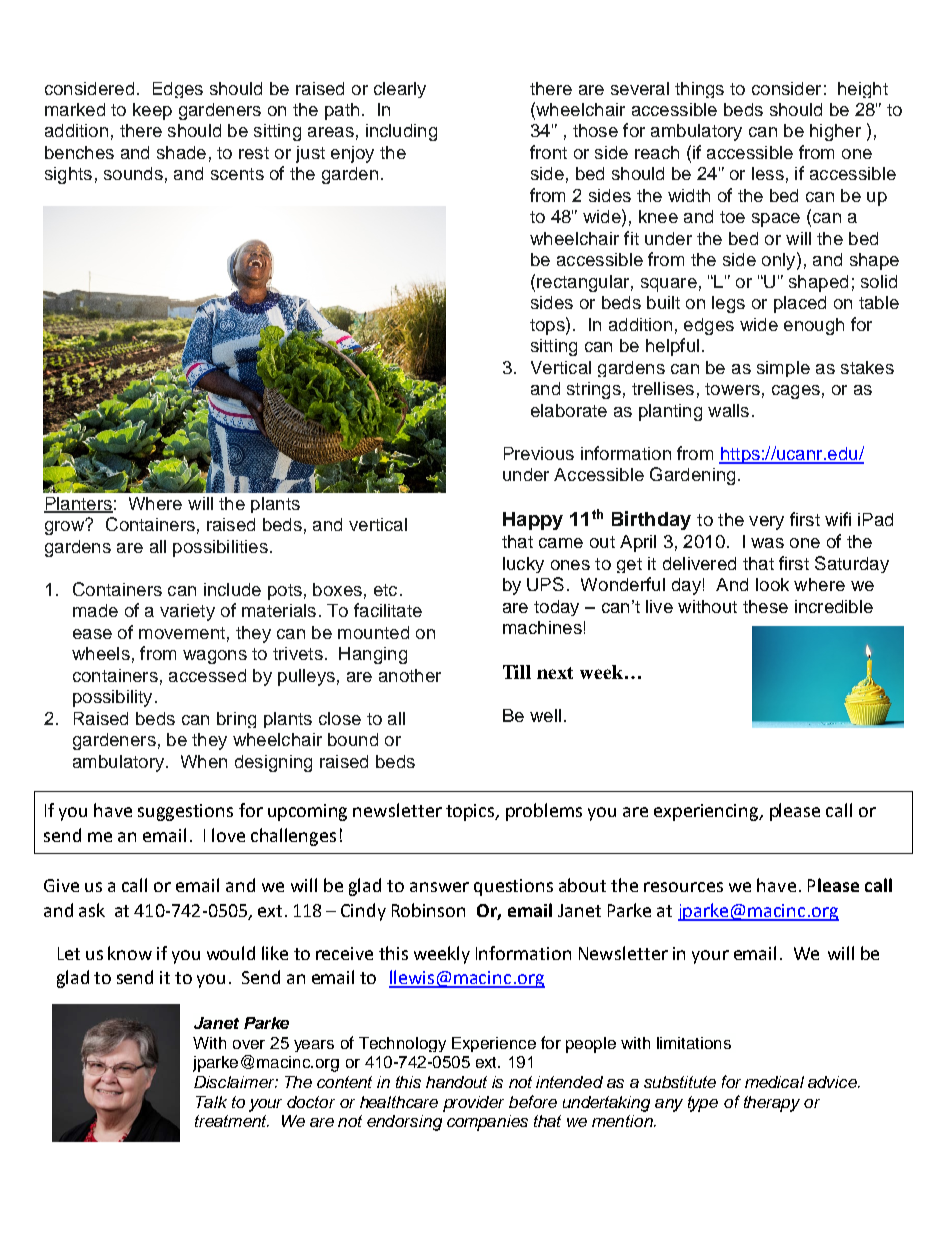 Image resolution: width=952 pixels, height=1233 pixels. Describe the element at coordinates (401, 132) in the screenshot. I see `including` at that location.
